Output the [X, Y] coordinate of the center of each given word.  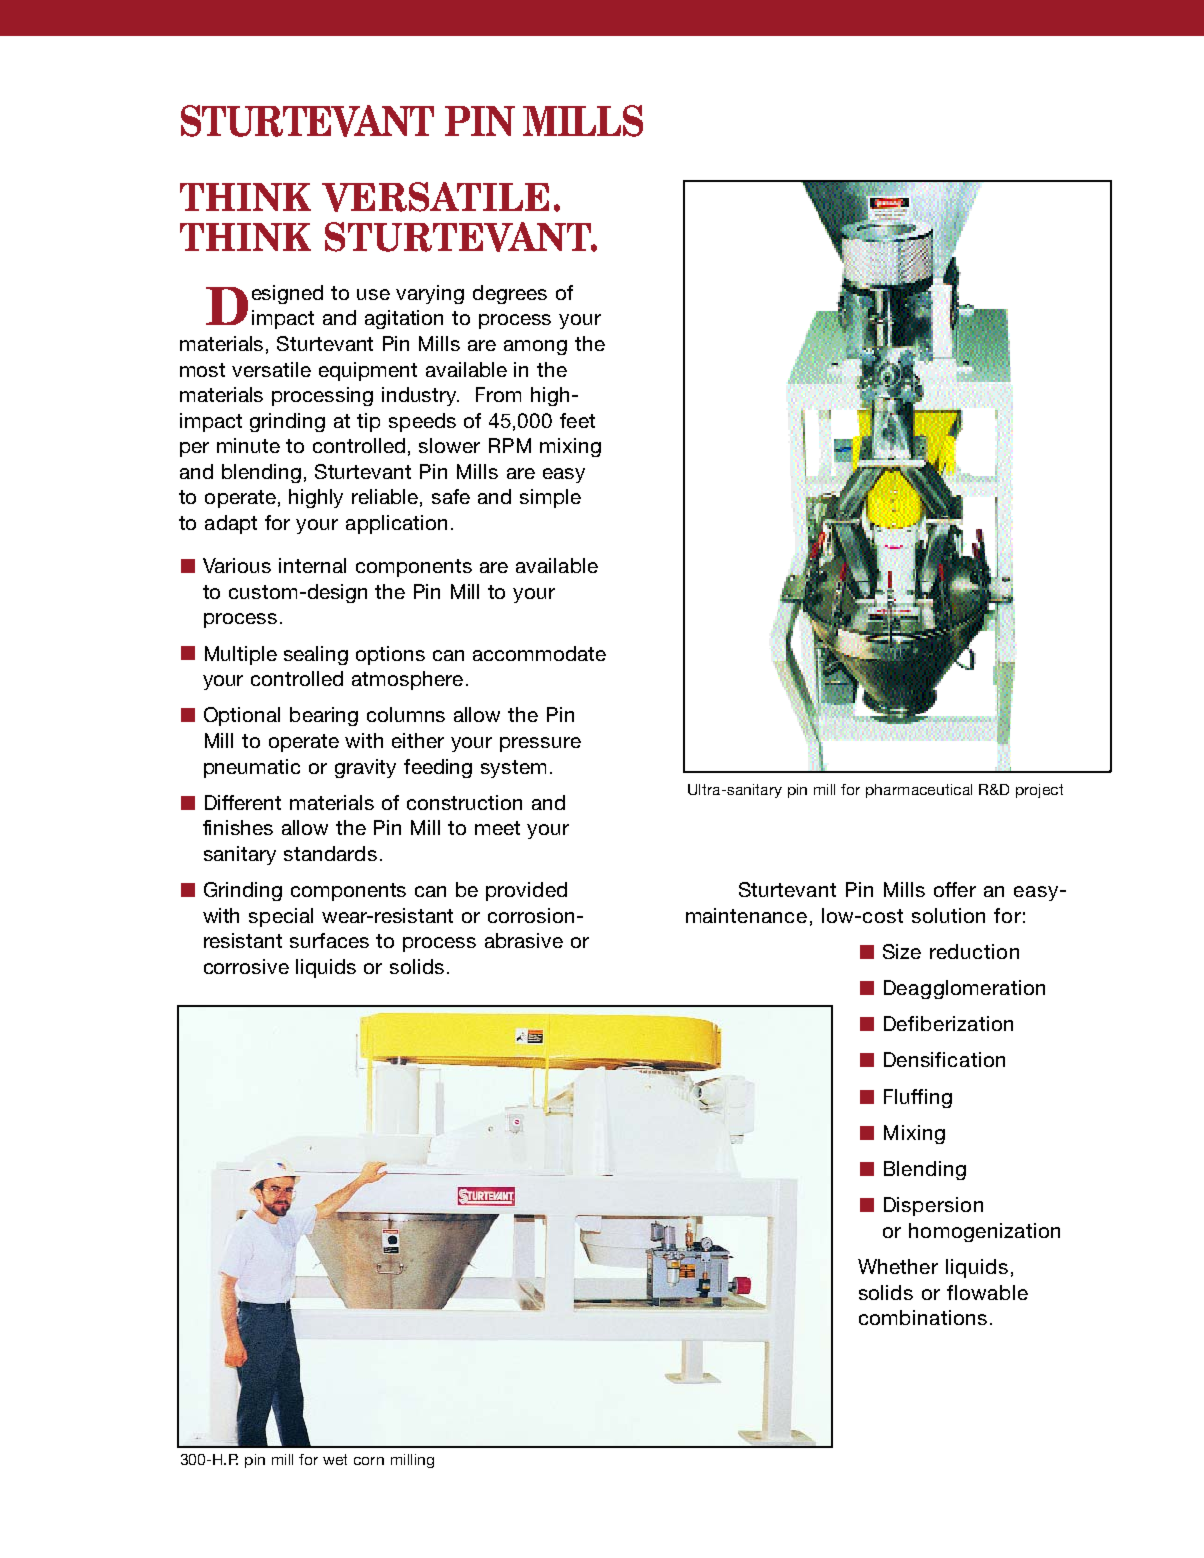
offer [955, 889]
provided [526, 891]
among [535, 347]
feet [577, 420]
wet [335, 1459]
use [373, 294]
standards [330, 853]
